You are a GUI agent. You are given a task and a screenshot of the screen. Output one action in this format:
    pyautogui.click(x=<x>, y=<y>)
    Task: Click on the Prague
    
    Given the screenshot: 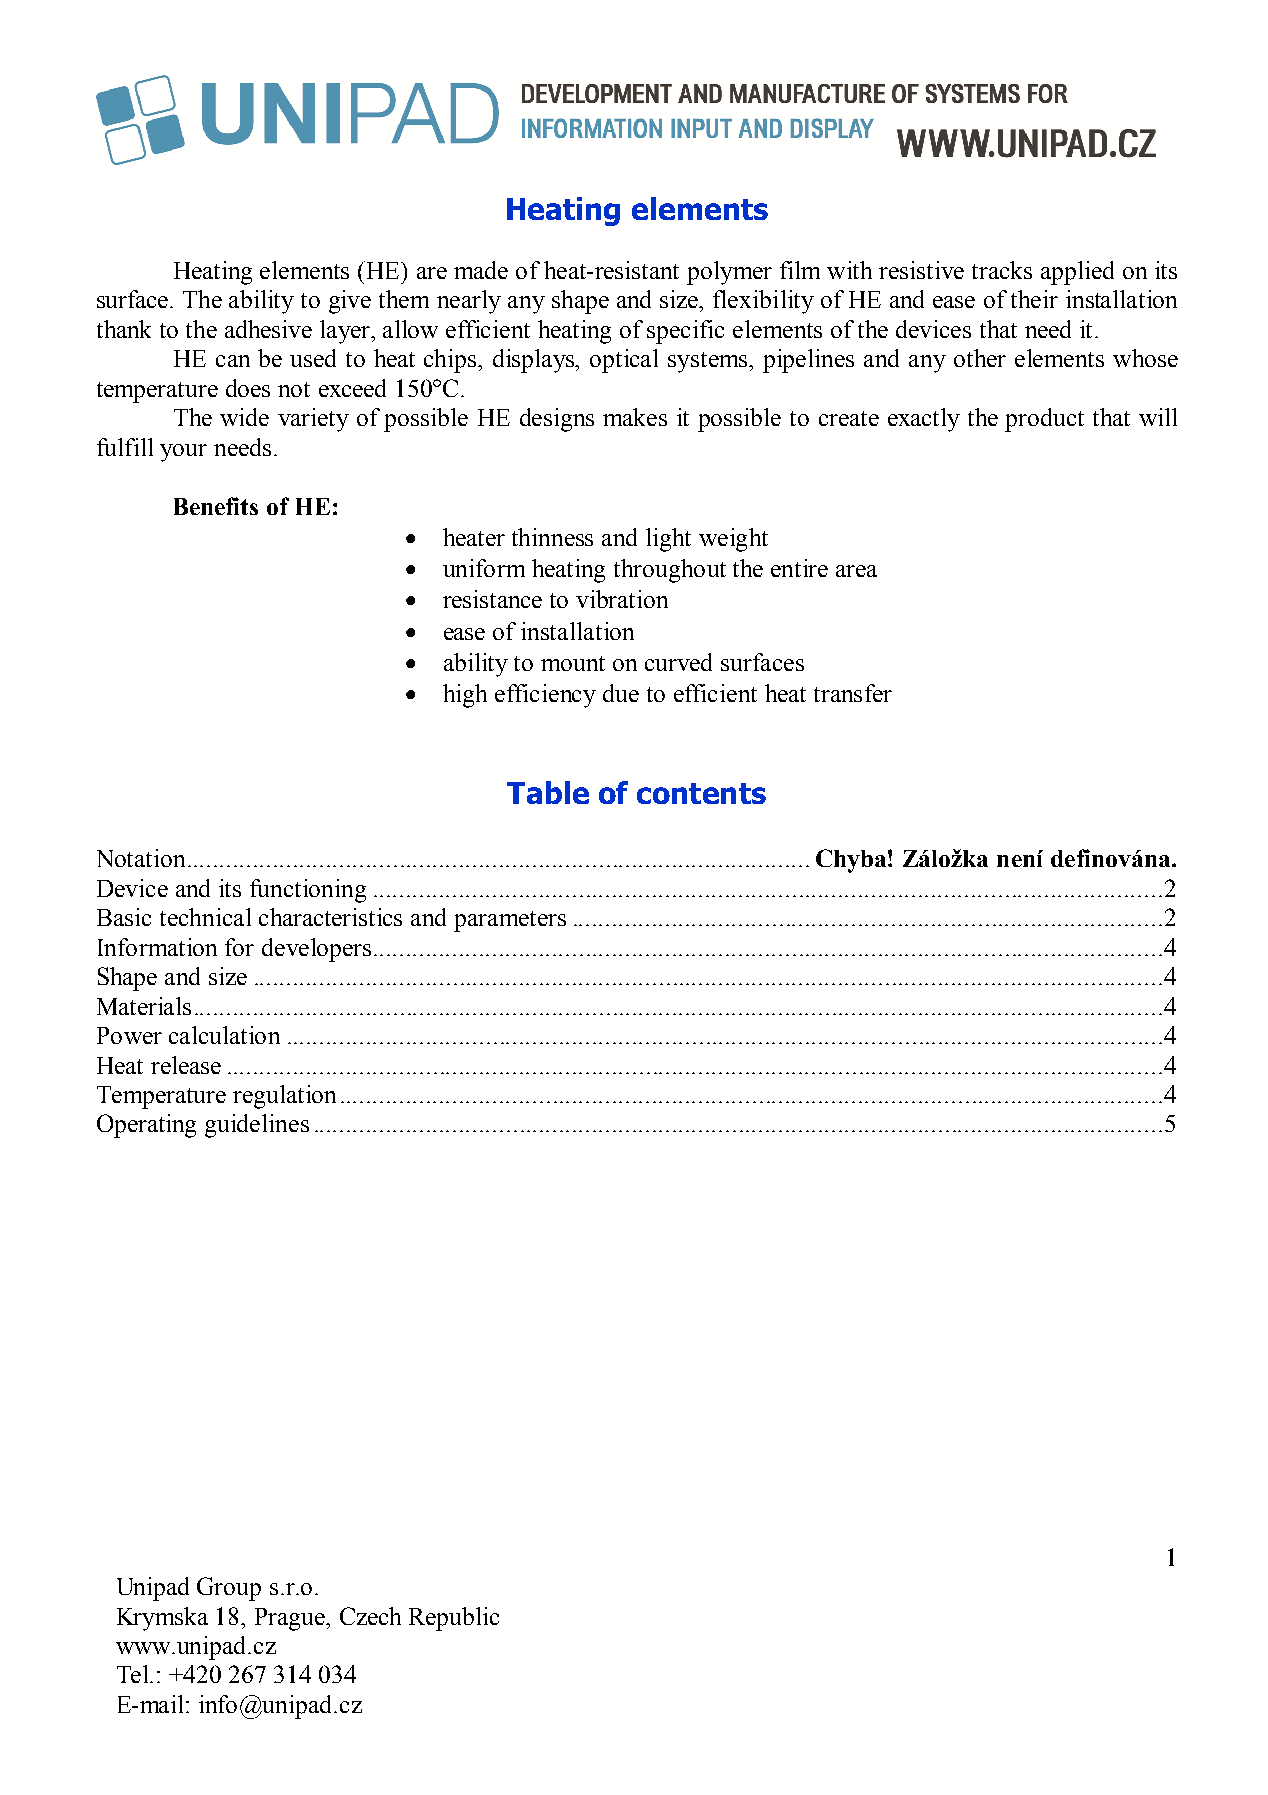 What is the action you would take?
    pyautogui.click(x=291, y=1619)
